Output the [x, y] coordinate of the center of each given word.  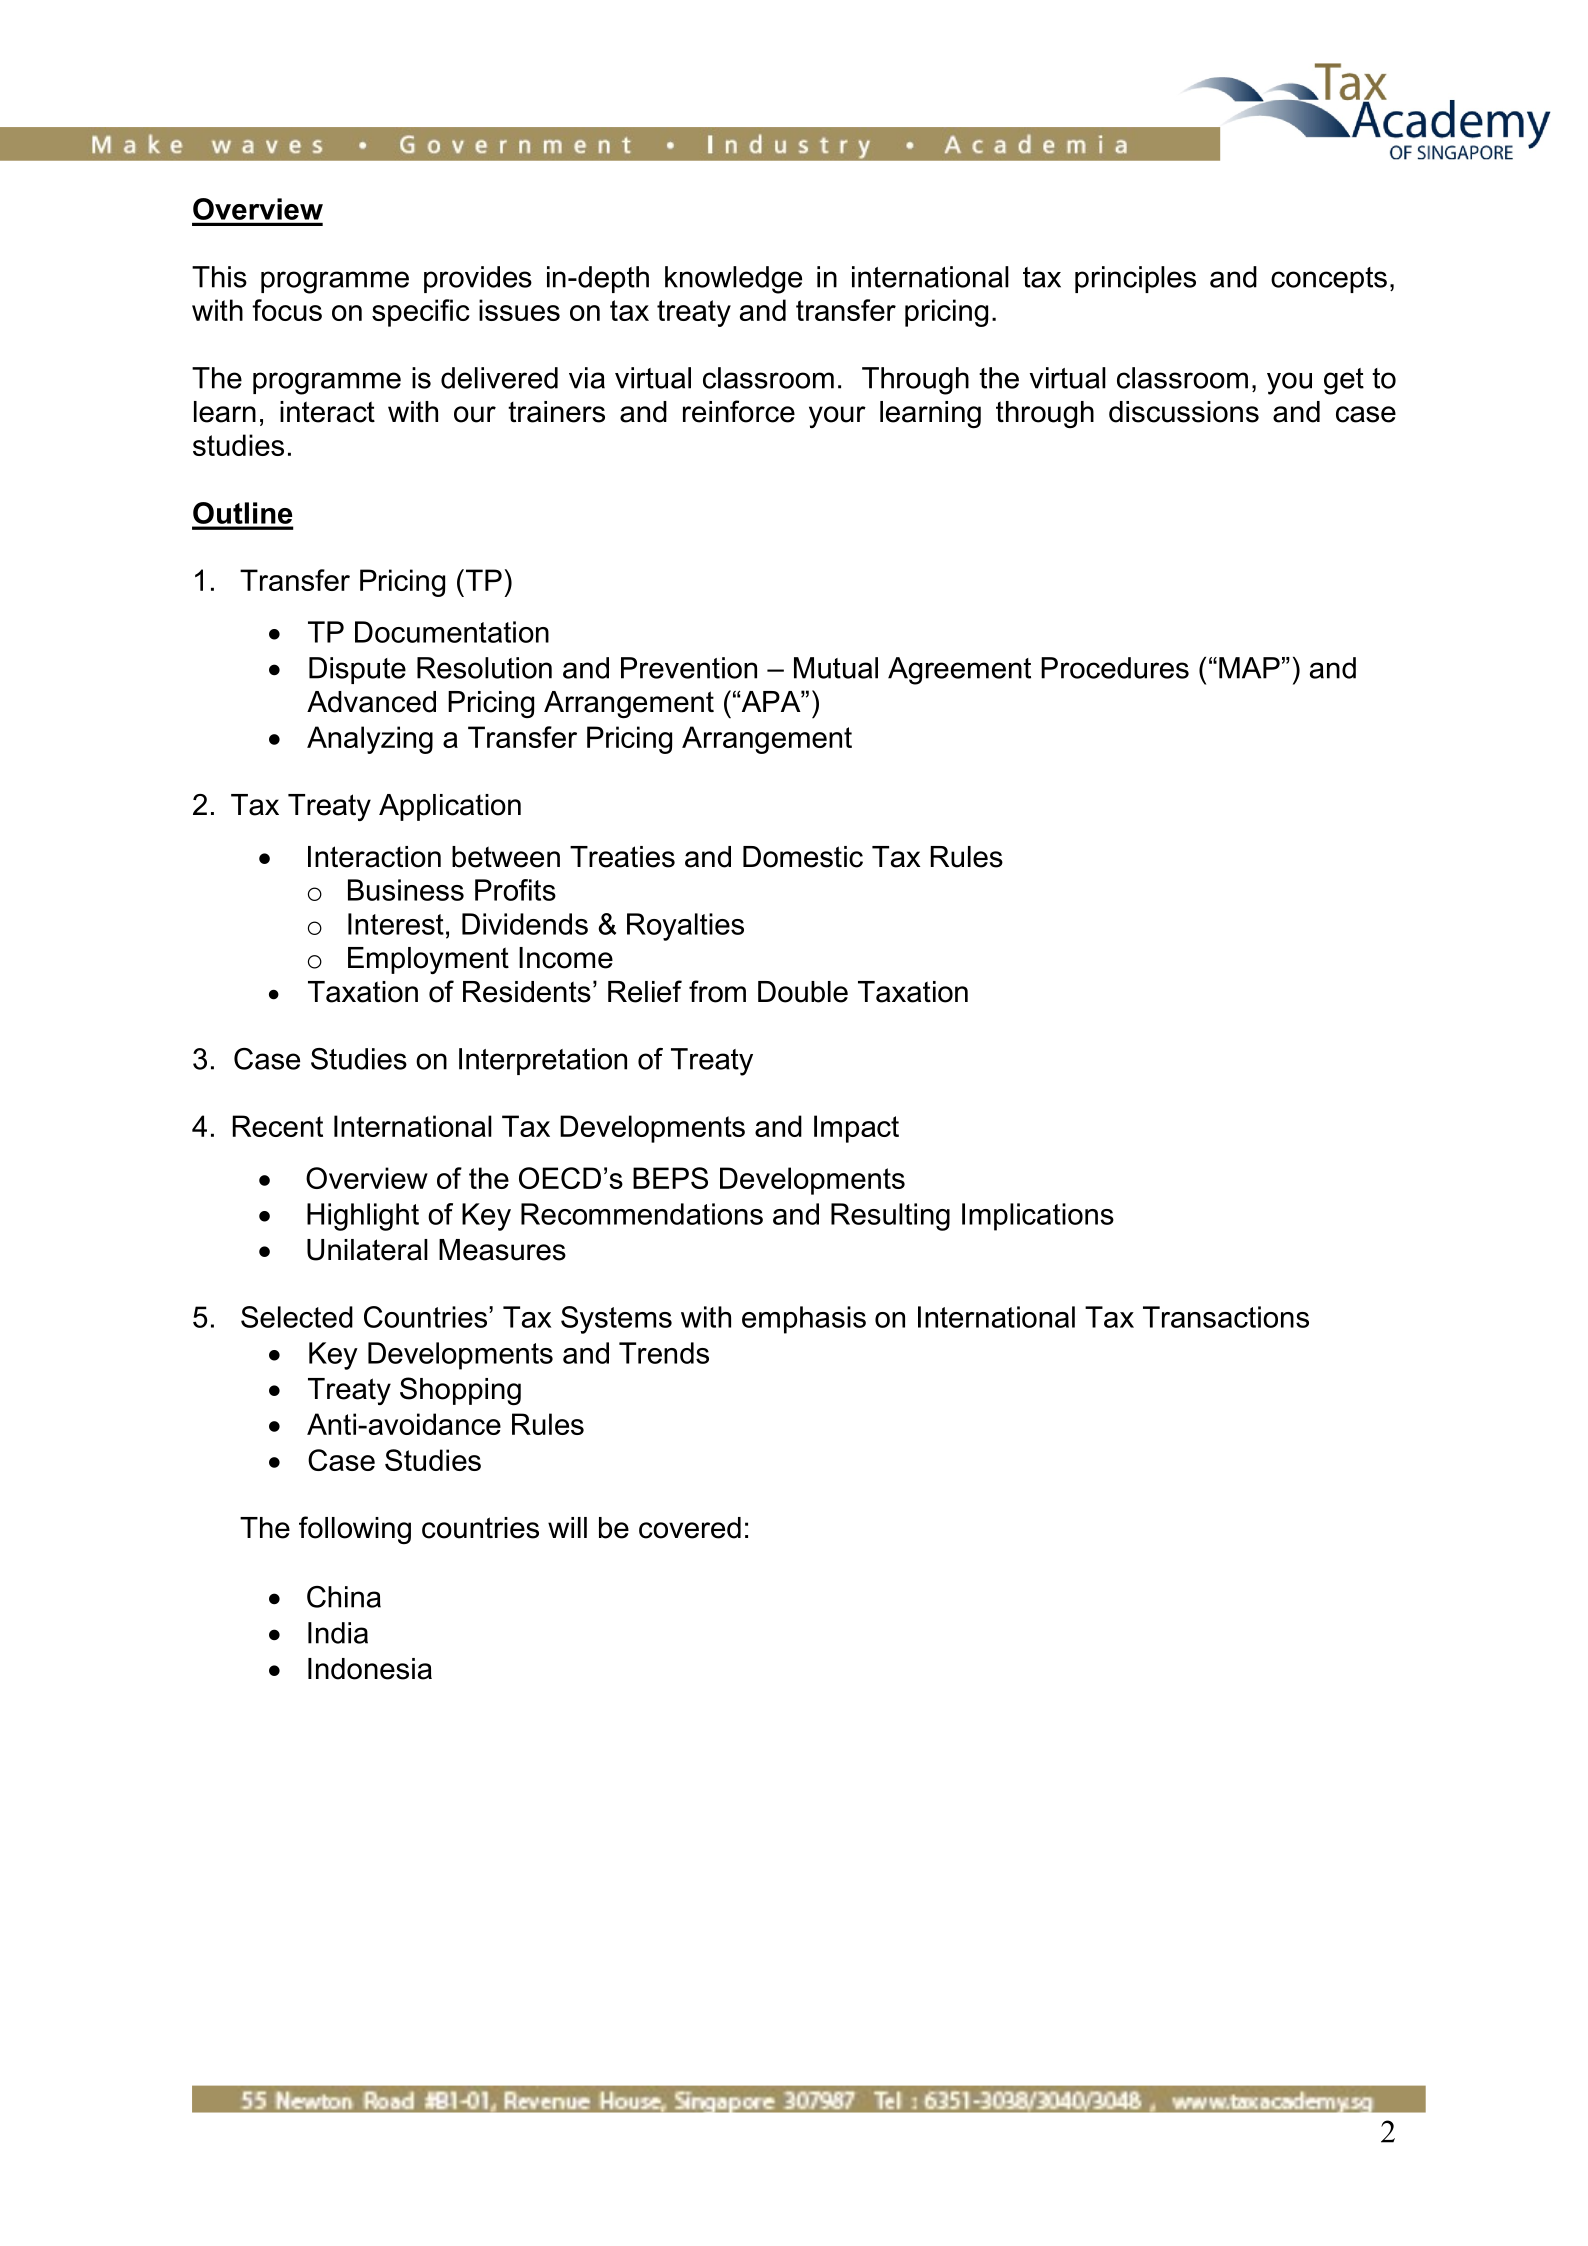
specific [421, 313]
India [338, 1633]
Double [803, 992]
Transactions [1226, 1317]
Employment [428, 960]
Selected [297, 1317]
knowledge [733, 280]
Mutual [836, 668]
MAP [1249, 668]
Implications [1038, 1217]
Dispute [357, 670]
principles [1135, 279]
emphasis [804, 1320]
